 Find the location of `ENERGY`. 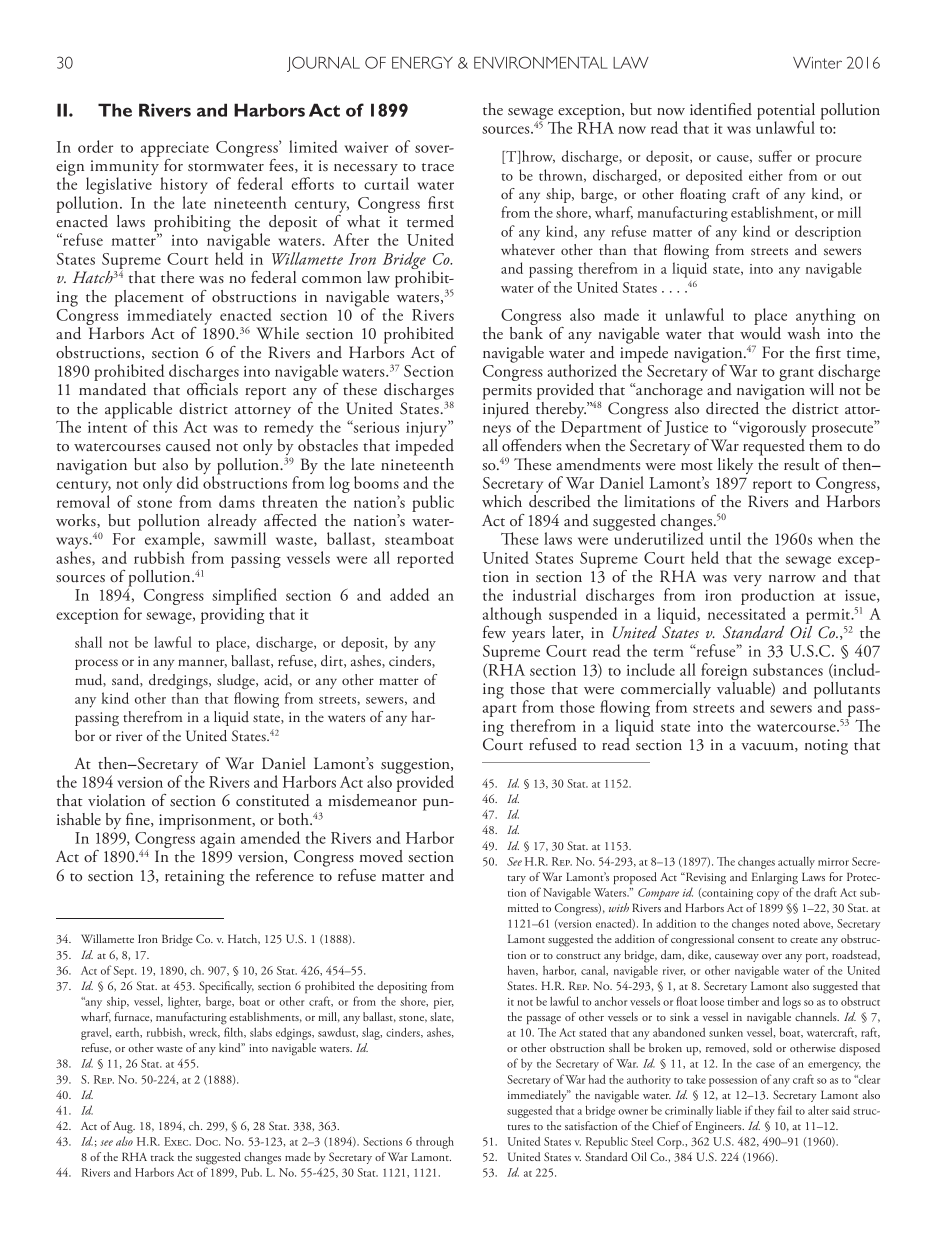

ENERGY is located at coordinates (422, 62).
